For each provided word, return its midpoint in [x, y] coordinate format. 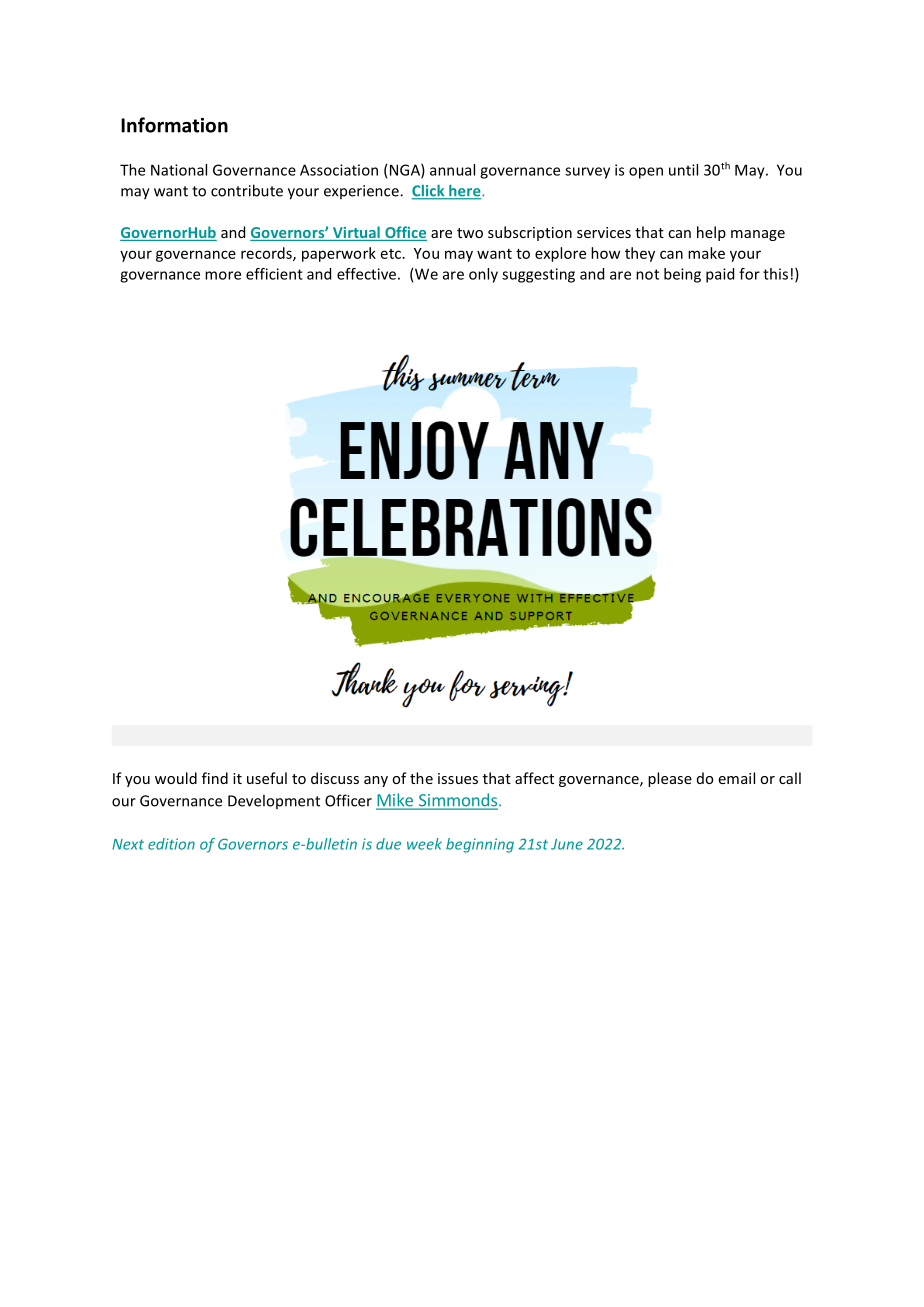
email [737, 778]
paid [720, 275]
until [683, 170]
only [483, 275]
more [223, 275]
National [179, 170]
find [215, 778]
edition [171, 844]
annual [452, 170]
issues [458, 778]
